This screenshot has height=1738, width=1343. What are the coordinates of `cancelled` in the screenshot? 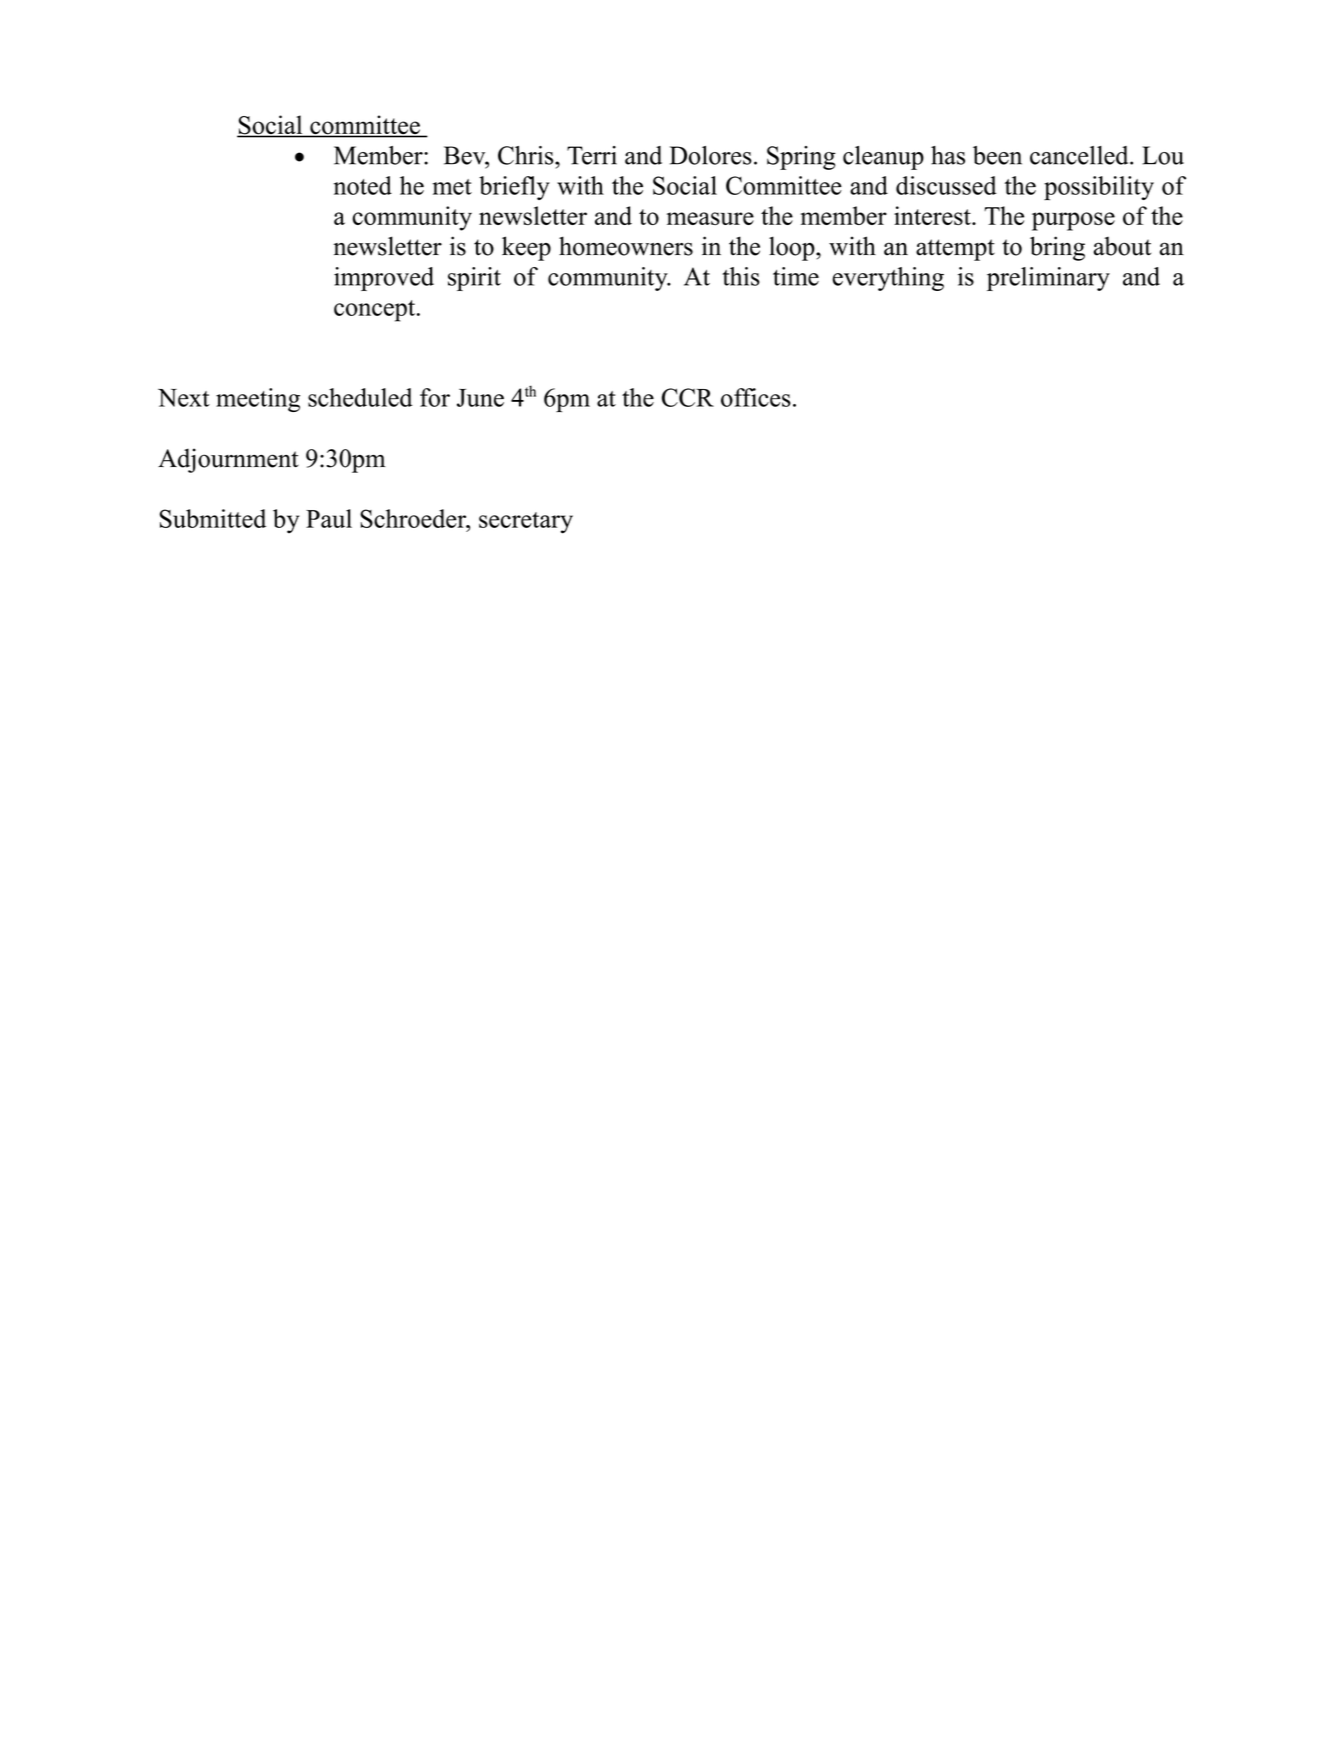 It's located at (1080, 155).
